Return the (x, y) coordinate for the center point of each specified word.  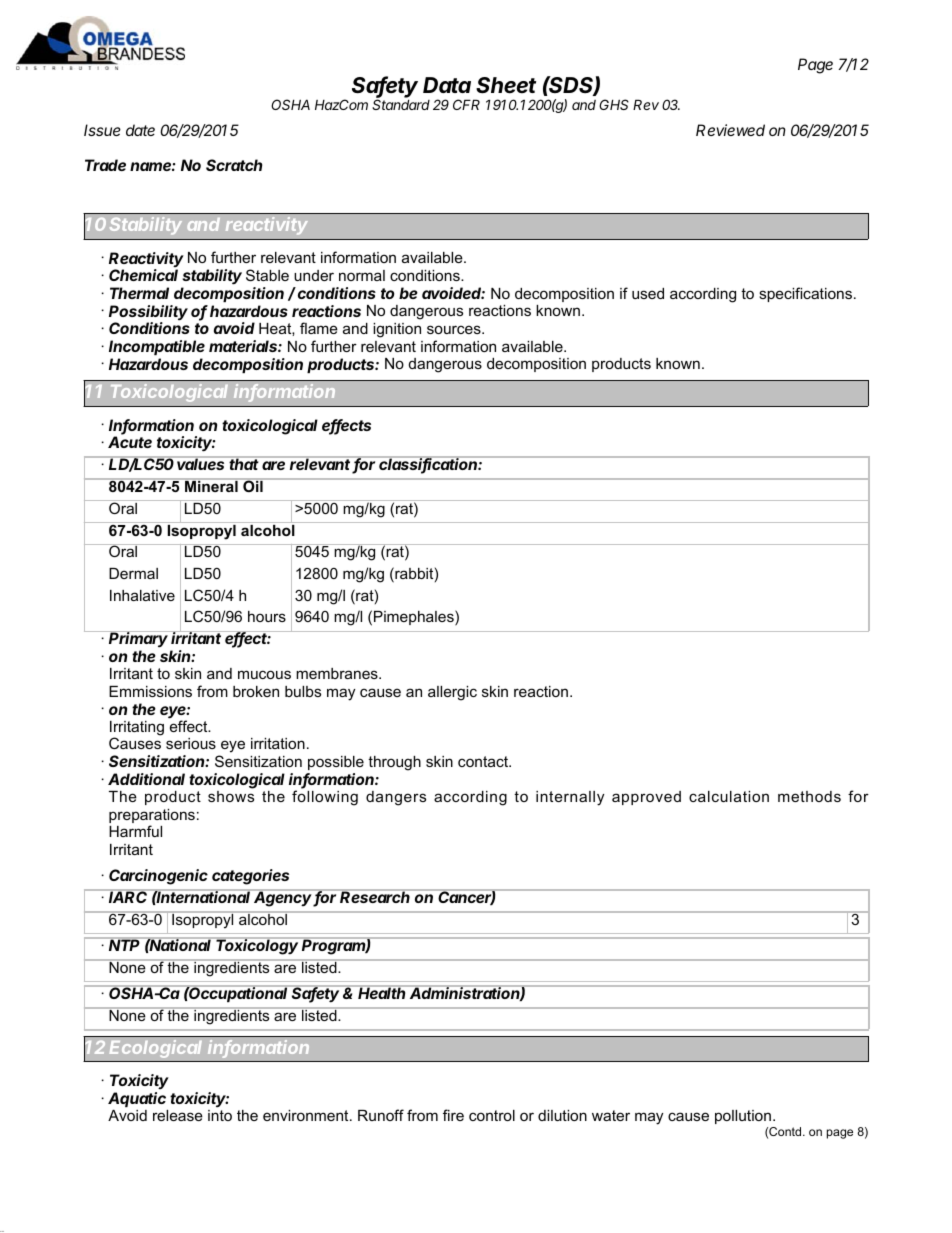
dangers (396, 798)
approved (646, 798)
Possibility (148, 314)
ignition (397, 330)
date (140, 130)
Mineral (211, 485)
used (648, 293)
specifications (807, 294)
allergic (452, 693)
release (178, 1115)
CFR (466, 104)
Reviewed (730, 130)
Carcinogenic (158, 877)
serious (191, 743)
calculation (729, 796)
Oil (253, 485)
